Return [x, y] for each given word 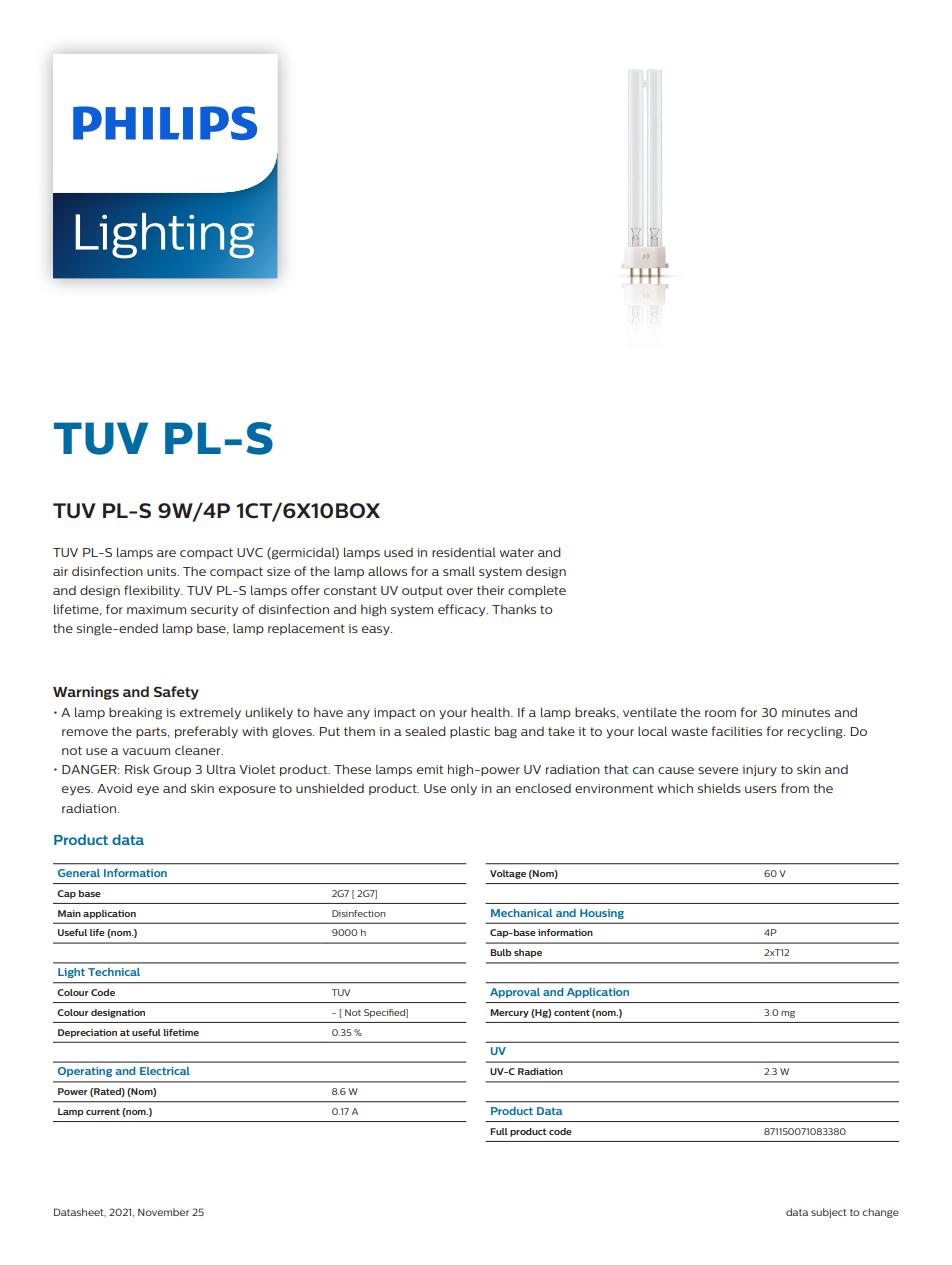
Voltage [508, 874]
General [79, 873]
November [163, 1212]
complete [537, 591]
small [459, 571]
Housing [602, 914]
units [163, 571]
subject [829, 1213]
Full [499, 1131]
